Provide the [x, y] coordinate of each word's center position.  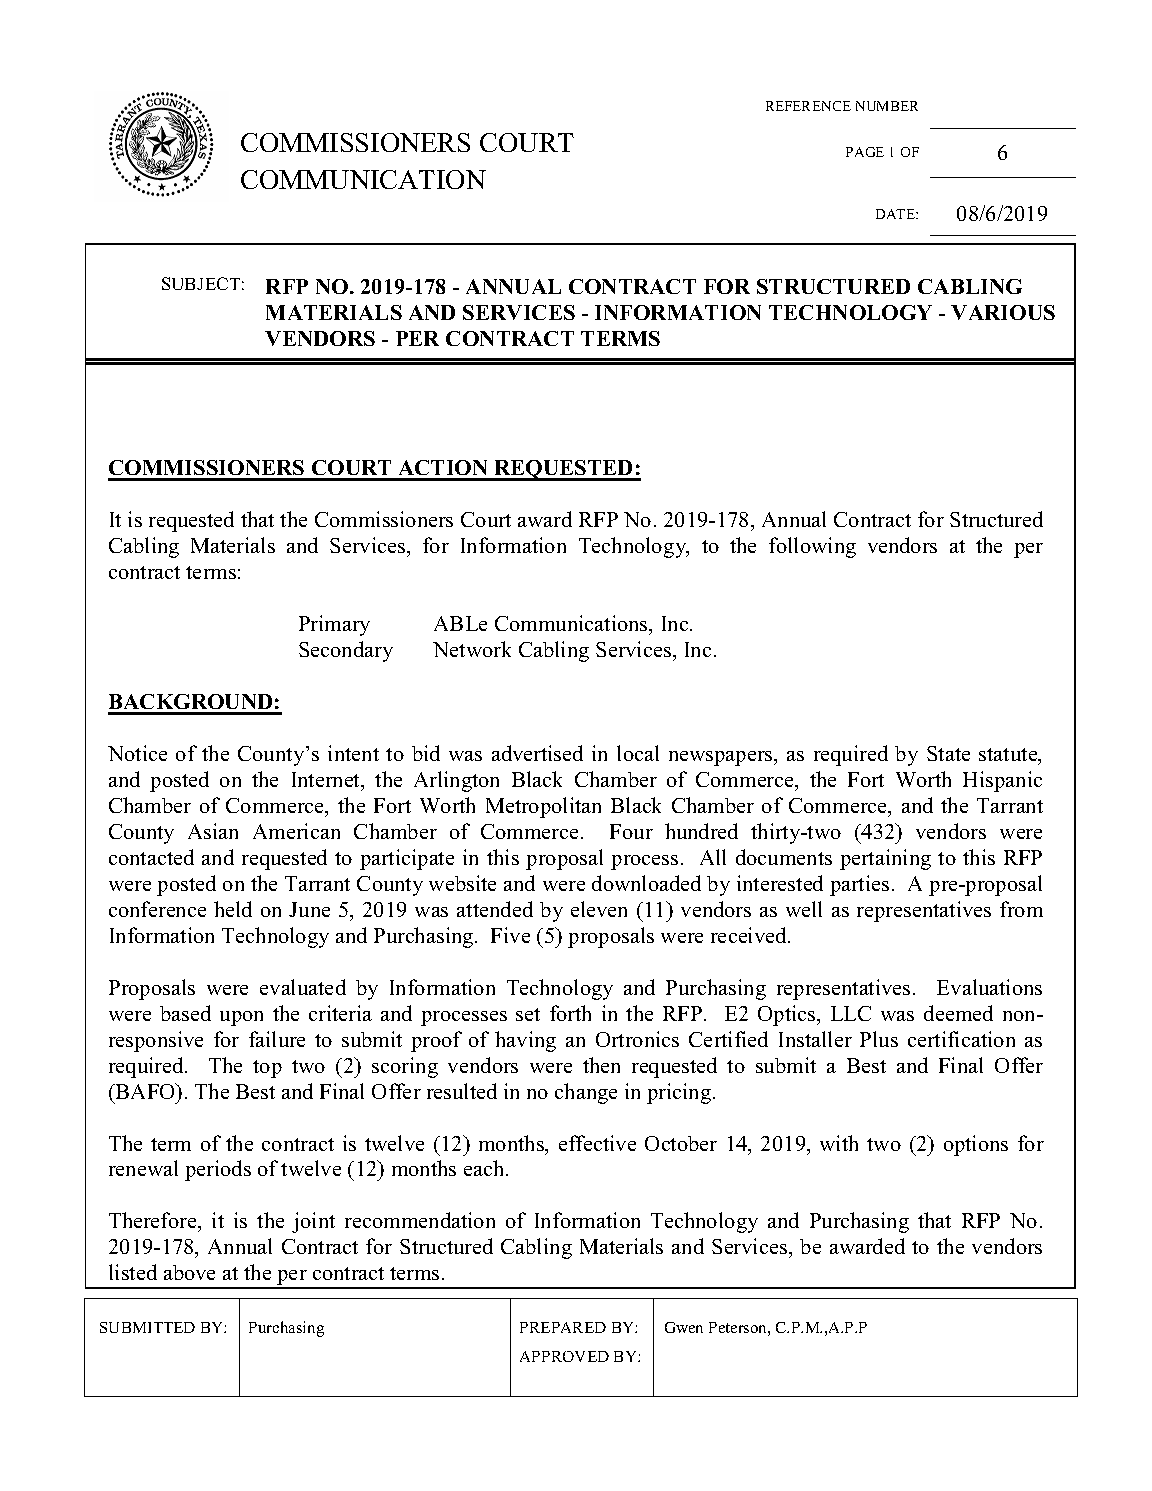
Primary [334, 625]
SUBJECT [201, 283]
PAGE [865, 152]
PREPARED [563, 1327]
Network [472, 649]
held [233, 909]
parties [859, 885]
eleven [599, 909]
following [812, 547]
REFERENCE [808, 106]
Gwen [684, 1327]
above [189, 1272]
